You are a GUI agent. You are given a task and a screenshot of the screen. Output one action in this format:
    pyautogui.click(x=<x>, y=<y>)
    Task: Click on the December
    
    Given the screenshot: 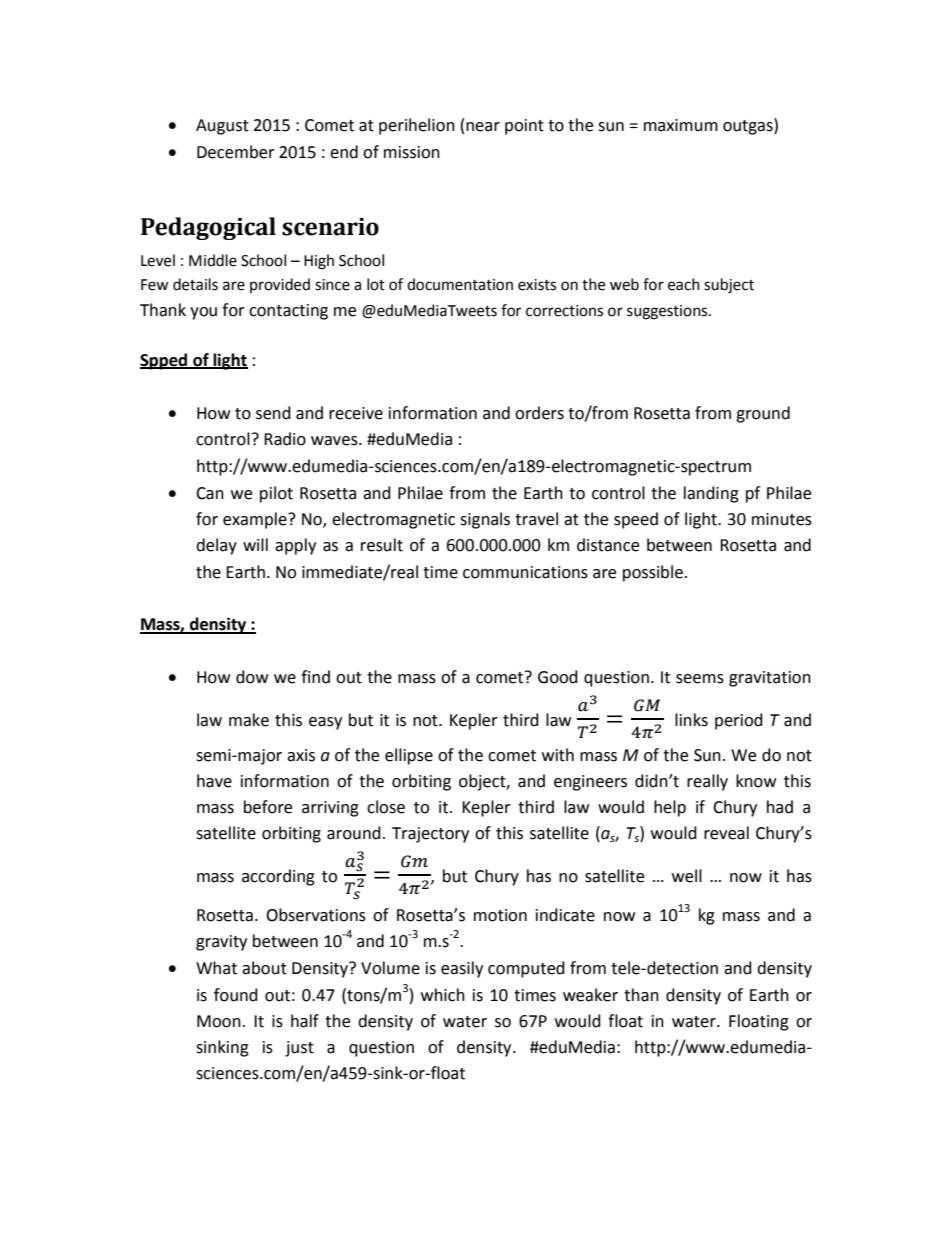 What is the action you would take?
    pyautogui.click(x=236, y=152)
